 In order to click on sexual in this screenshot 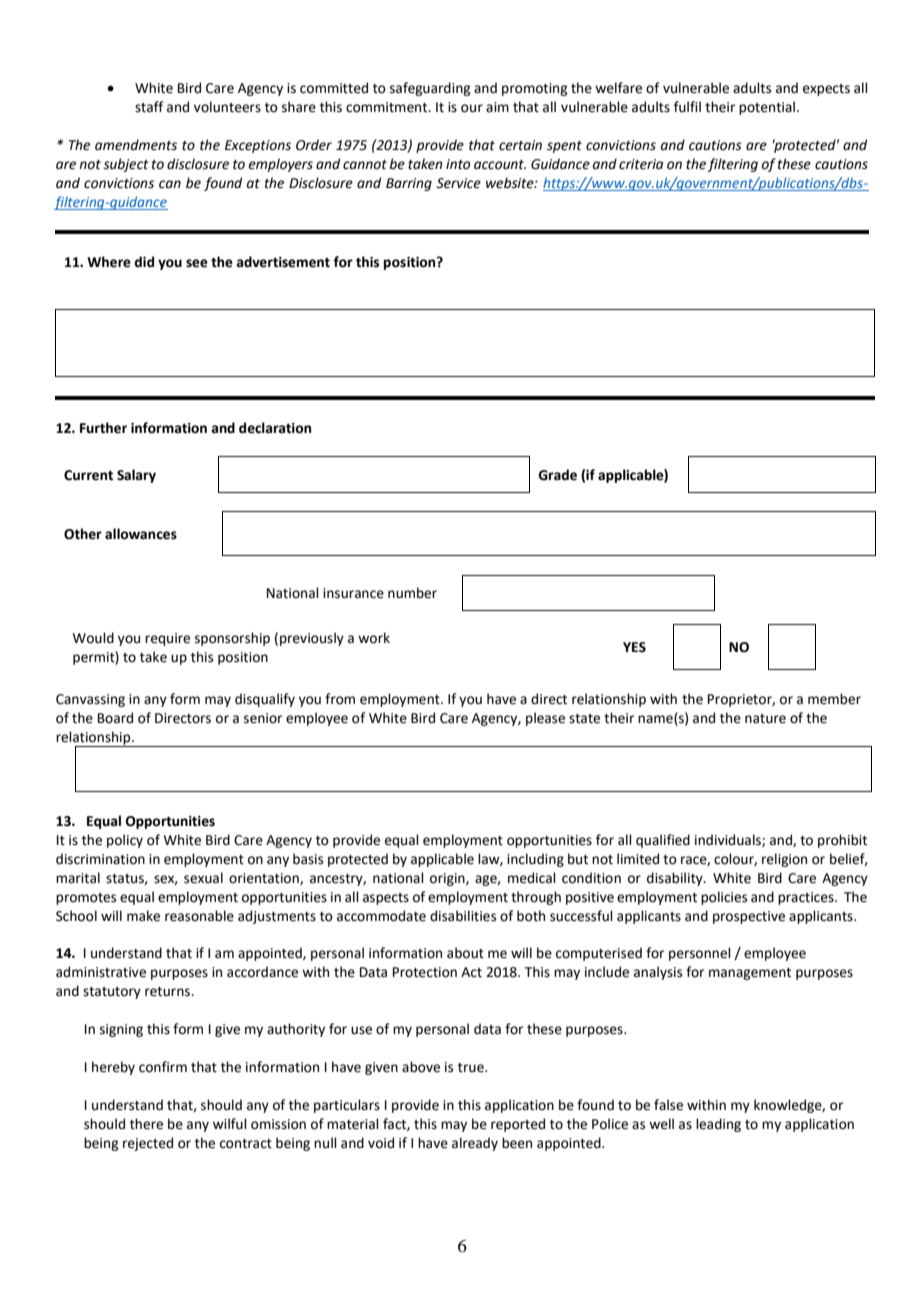, I will do `click(203, 878)`.
